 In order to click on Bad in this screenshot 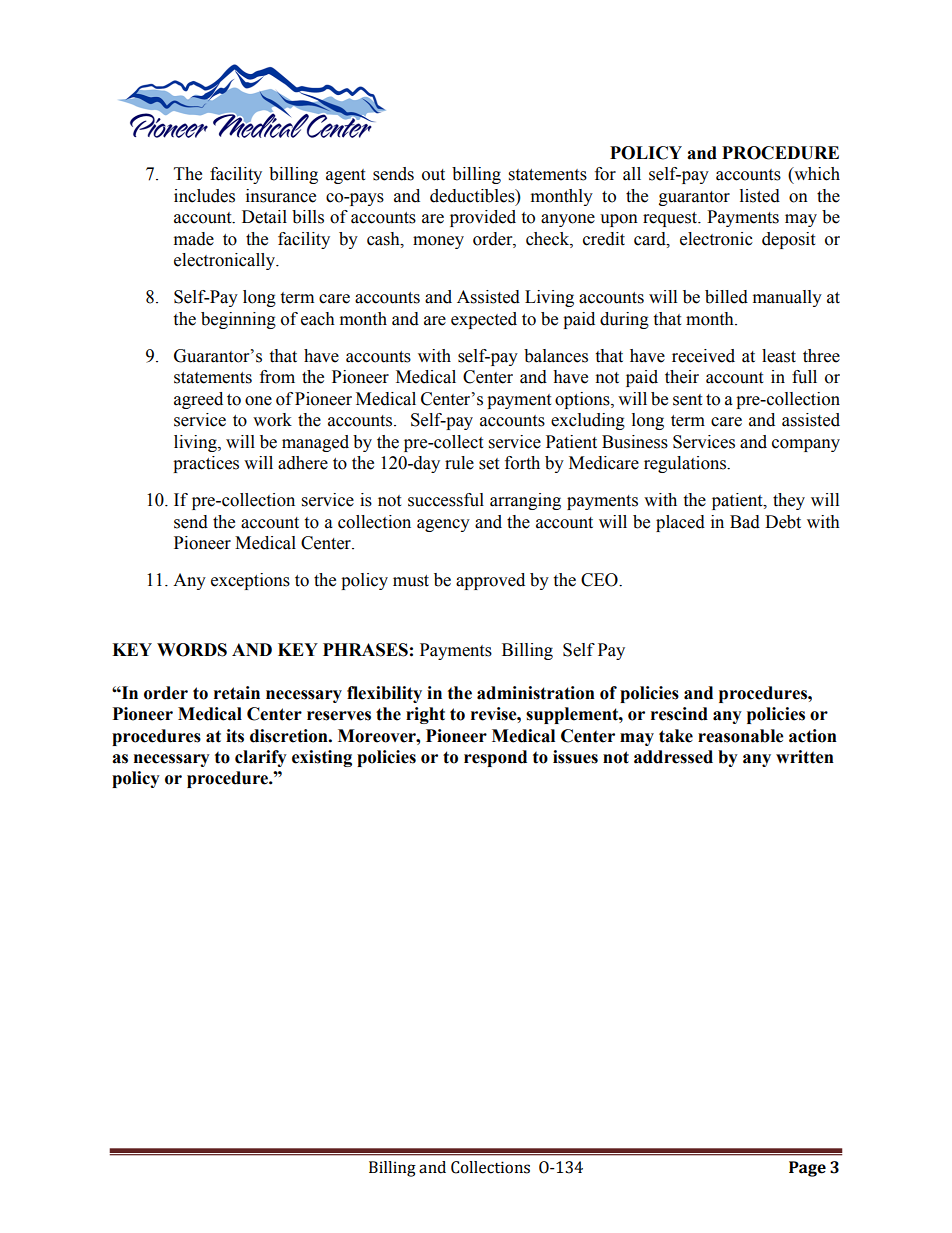, I will do `click(745, 522)`.
